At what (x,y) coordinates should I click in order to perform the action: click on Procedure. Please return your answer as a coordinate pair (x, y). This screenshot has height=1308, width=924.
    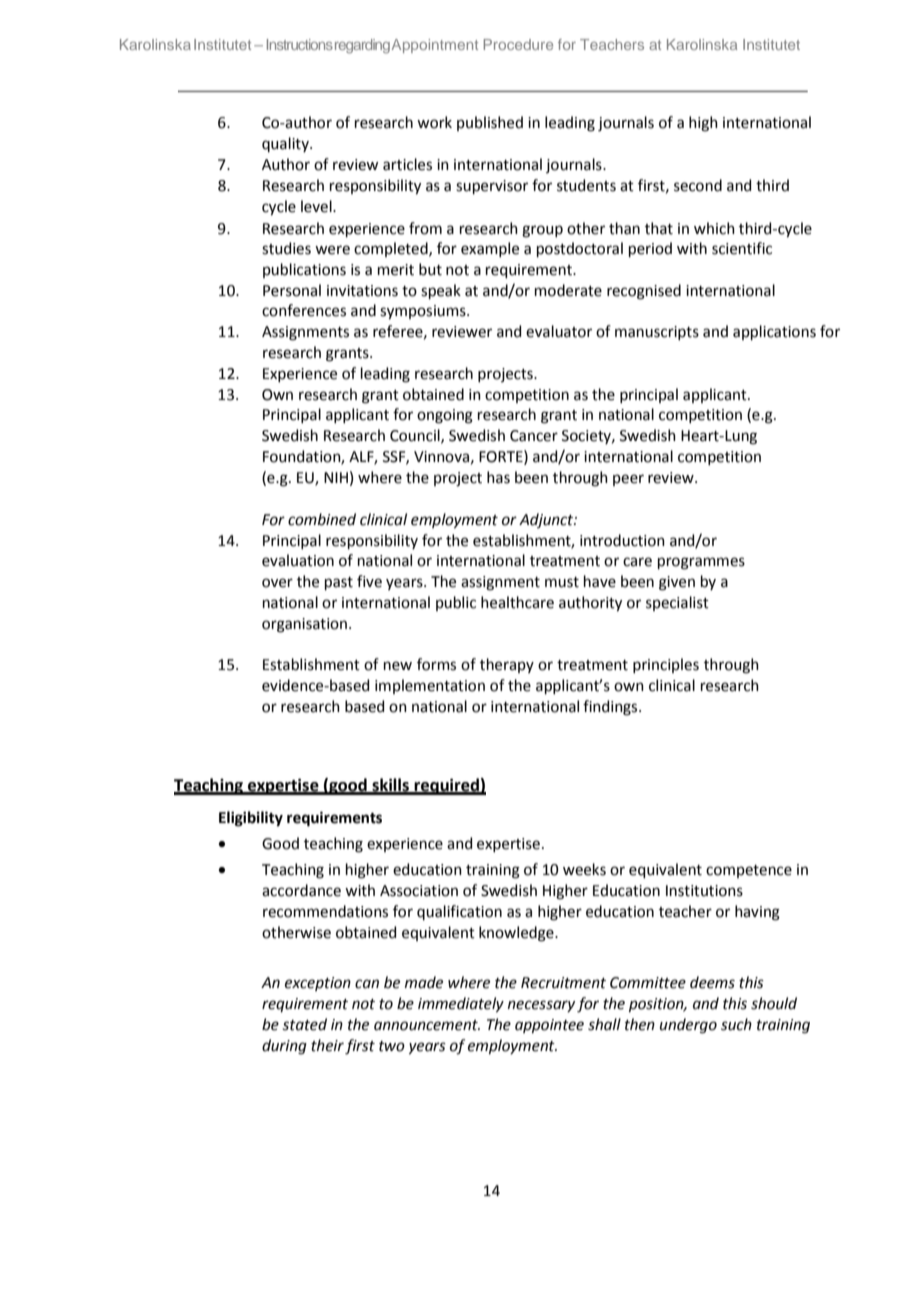
    Looking at the image, I should click on (518, 44).
